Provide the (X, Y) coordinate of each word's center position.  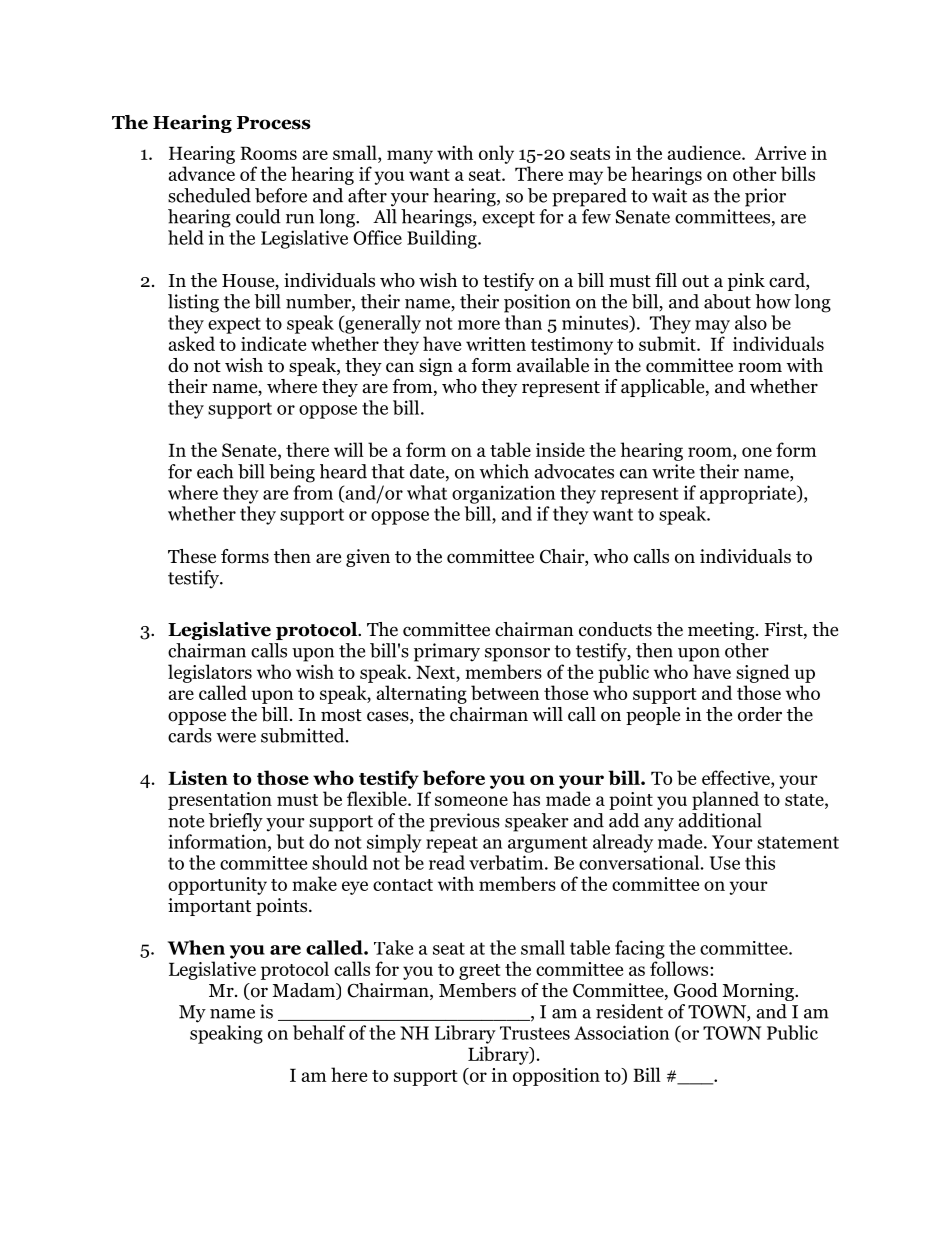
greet (480, 972)
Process (274, 123)
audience (705, 152)
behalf (319, 1032)
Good (696, 990)
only (496, 154)
